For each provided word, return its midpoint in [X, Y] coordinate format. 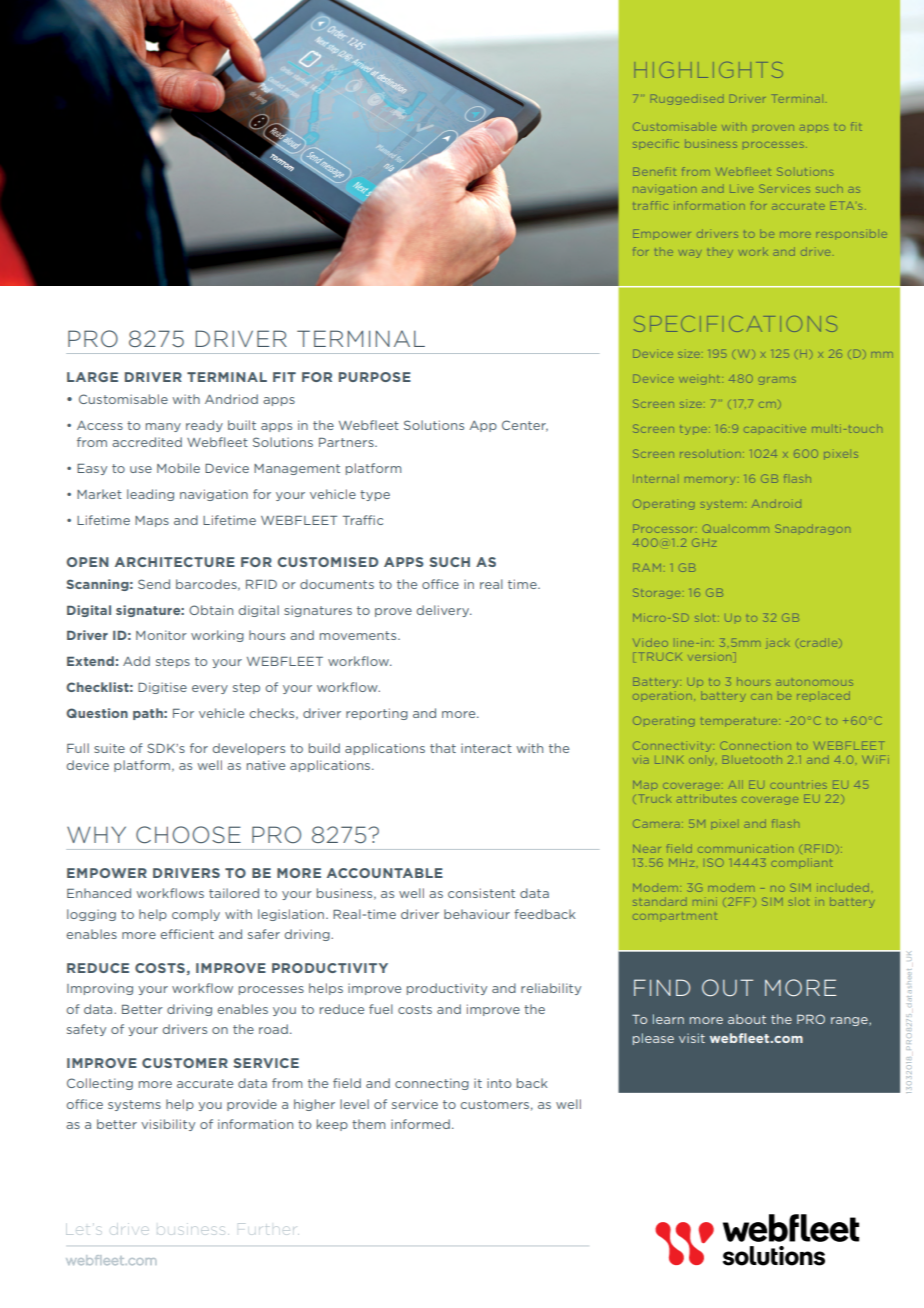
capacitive [775, 428]
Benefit [654, 171]
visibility [168, 1125]
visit [692, 1038]
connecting [432, 1084]
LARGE [92, 377]
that [443, 748]
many [163, 427]
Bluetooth [752, 759]
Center [525, 426]
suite [109, 748]
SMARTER [713, 86]
